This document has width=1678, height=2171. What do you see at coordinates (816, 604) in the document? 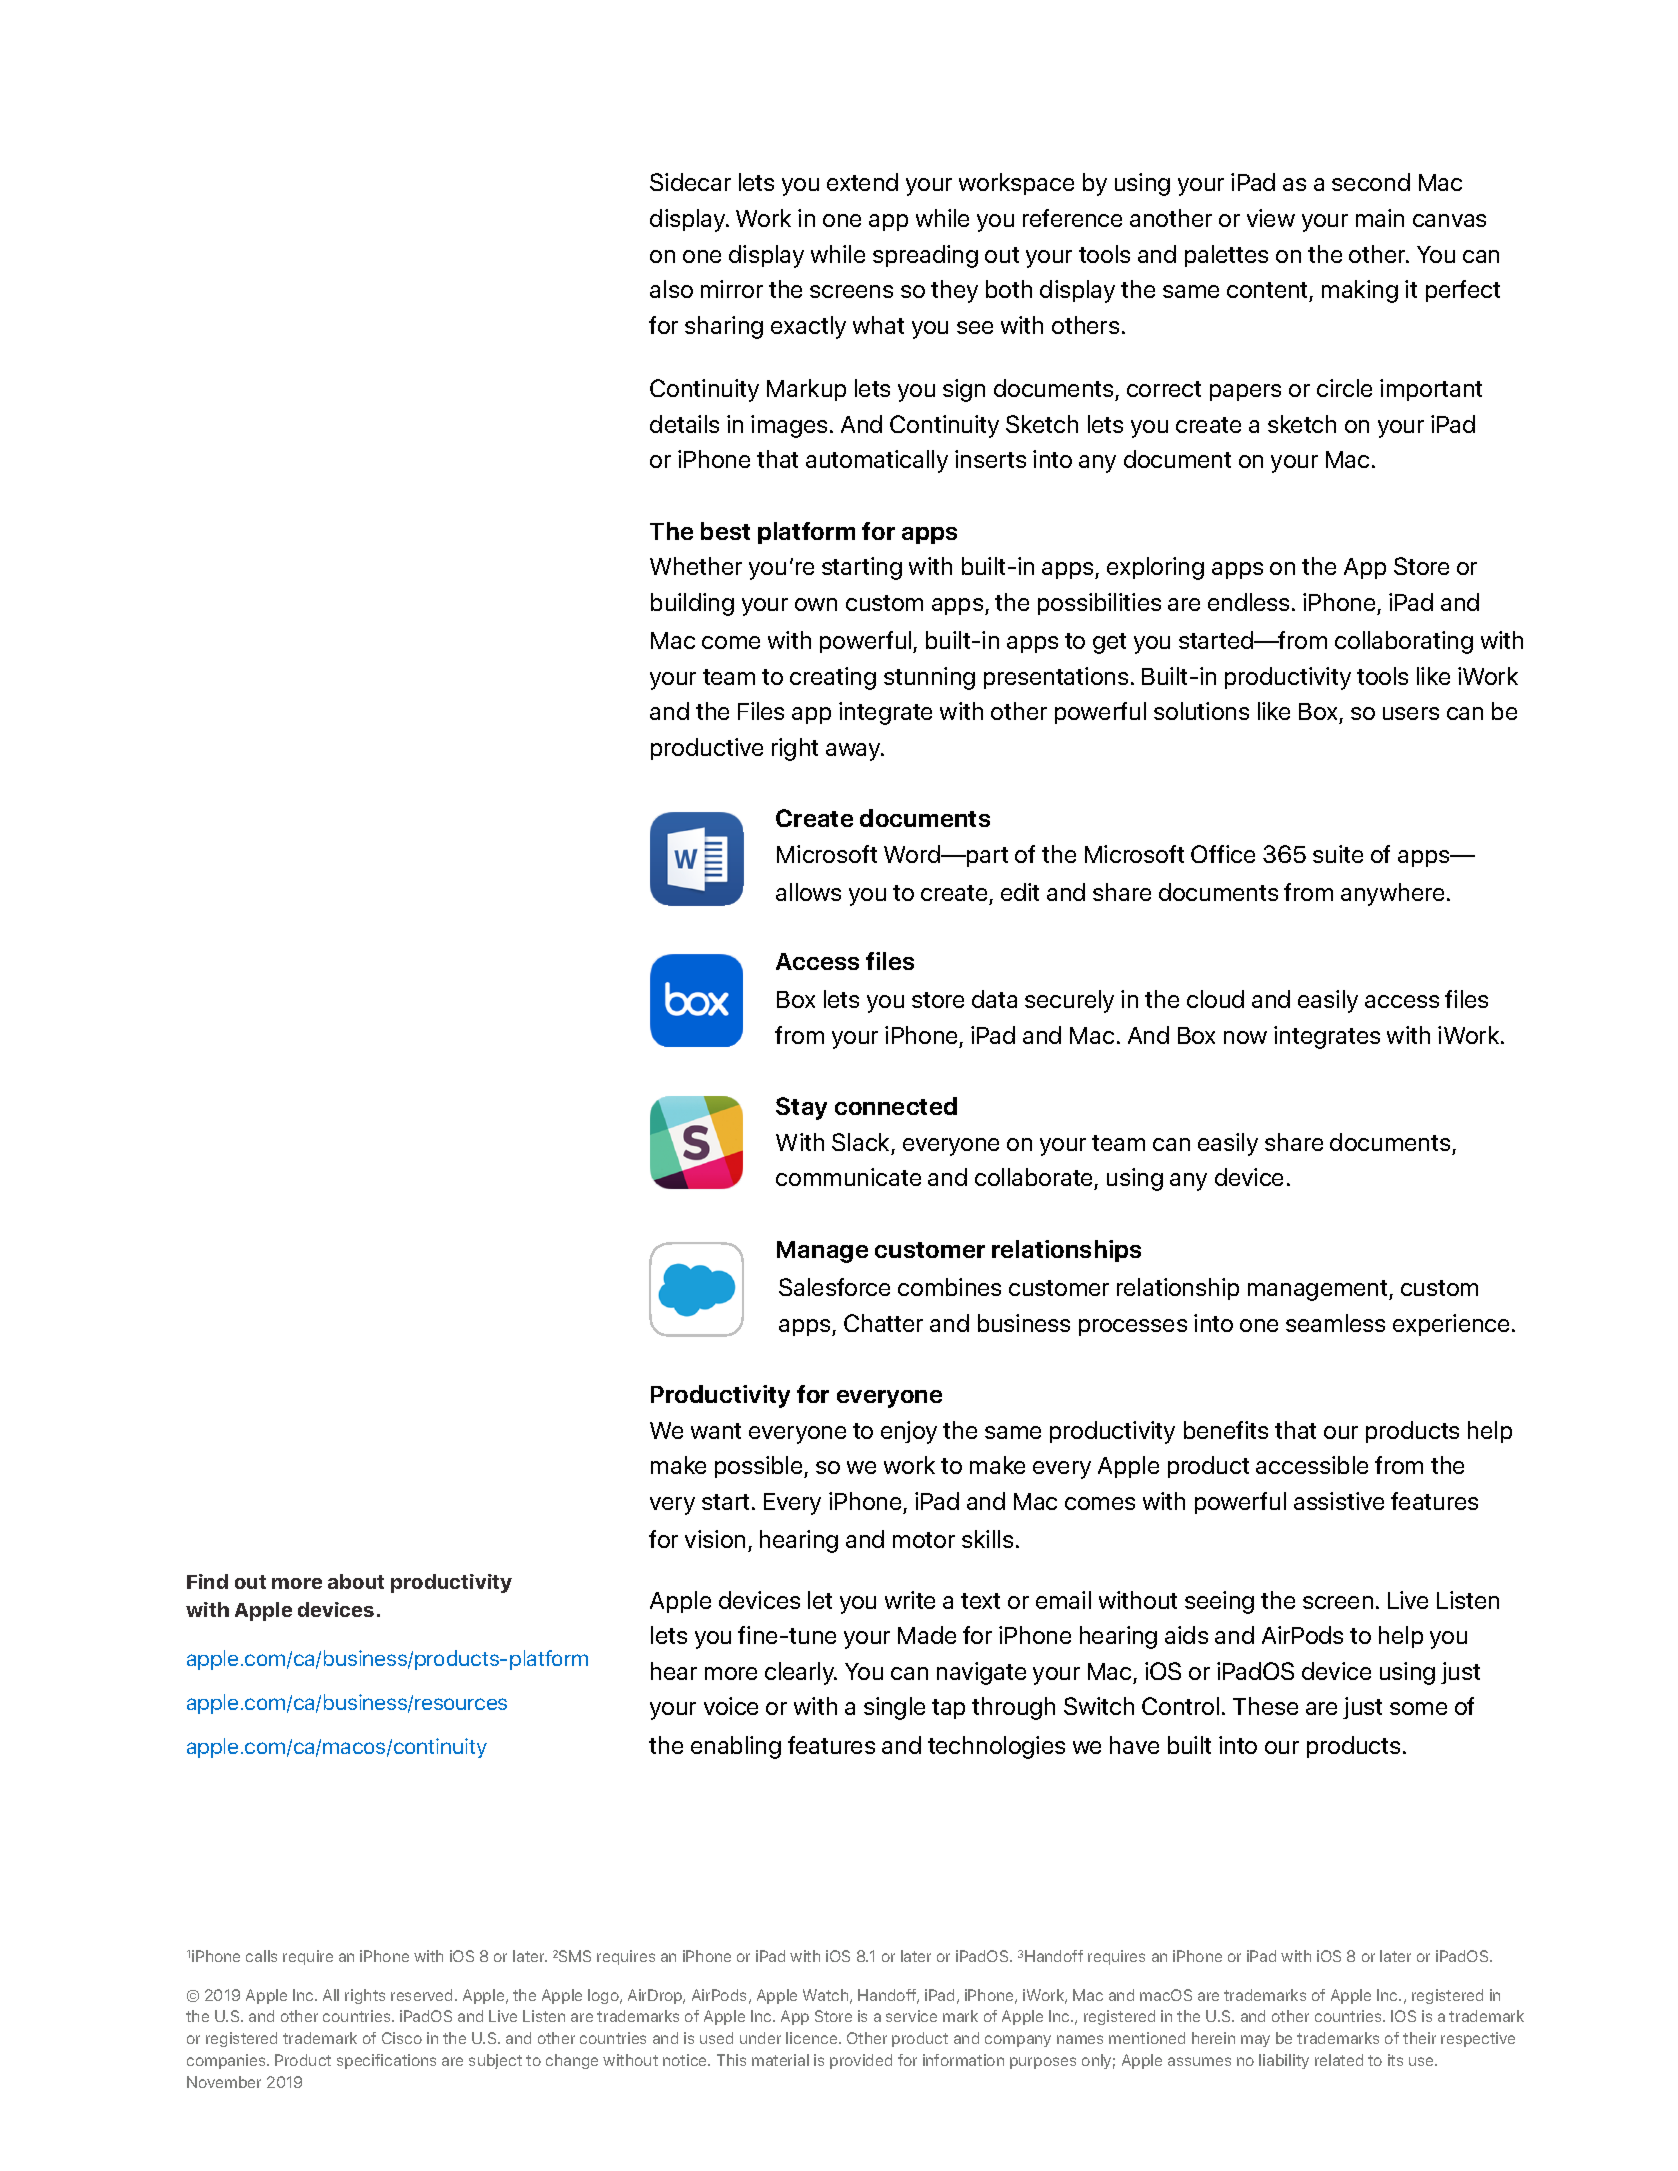
I see `own` at bounding box center [816, 604].
